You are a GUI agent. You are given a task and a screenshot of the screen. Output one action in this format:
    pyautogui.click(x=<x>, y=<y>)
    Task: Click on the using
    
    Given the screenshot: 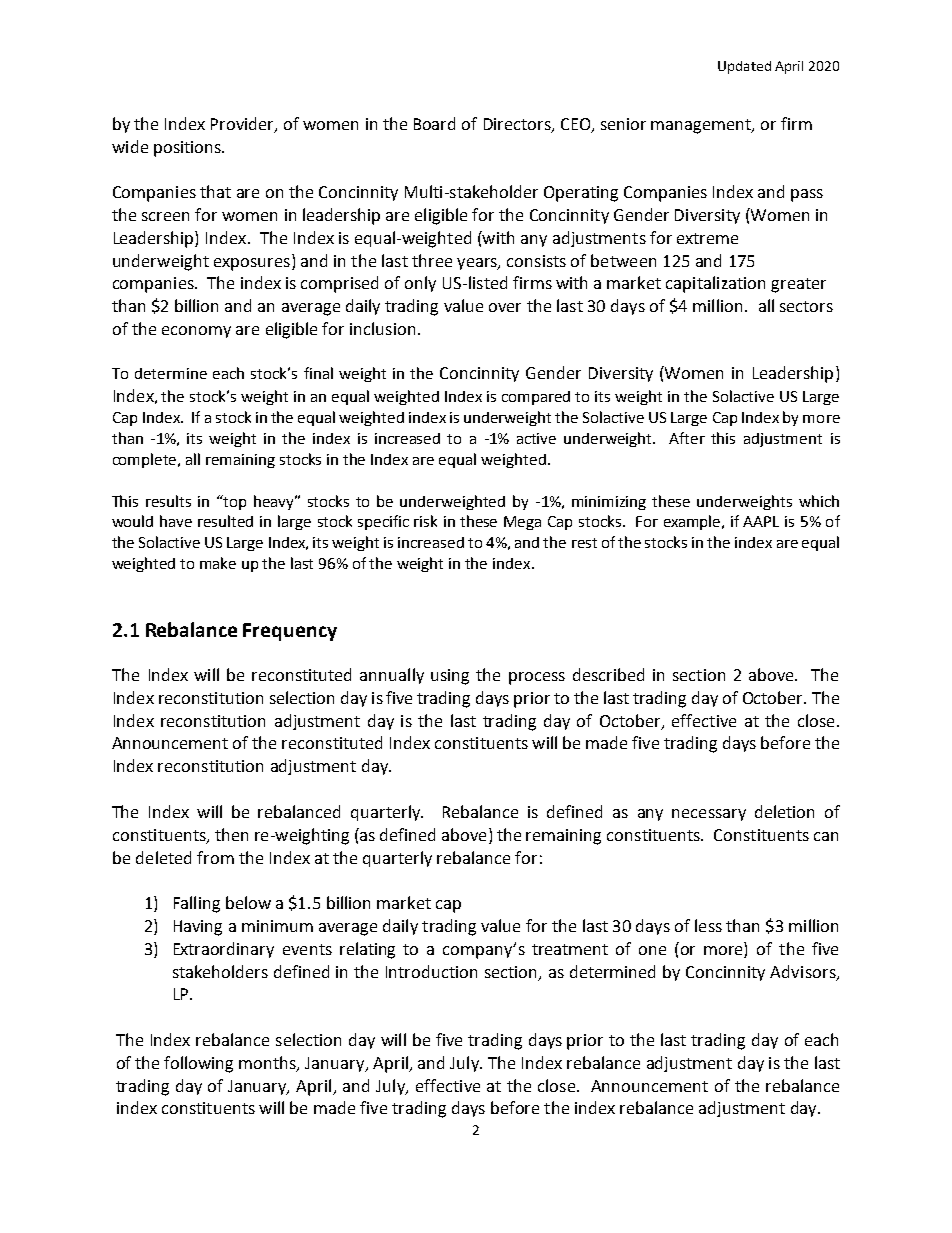 What is the action you would take?
    pyautogui.click(x=450, y=677)
